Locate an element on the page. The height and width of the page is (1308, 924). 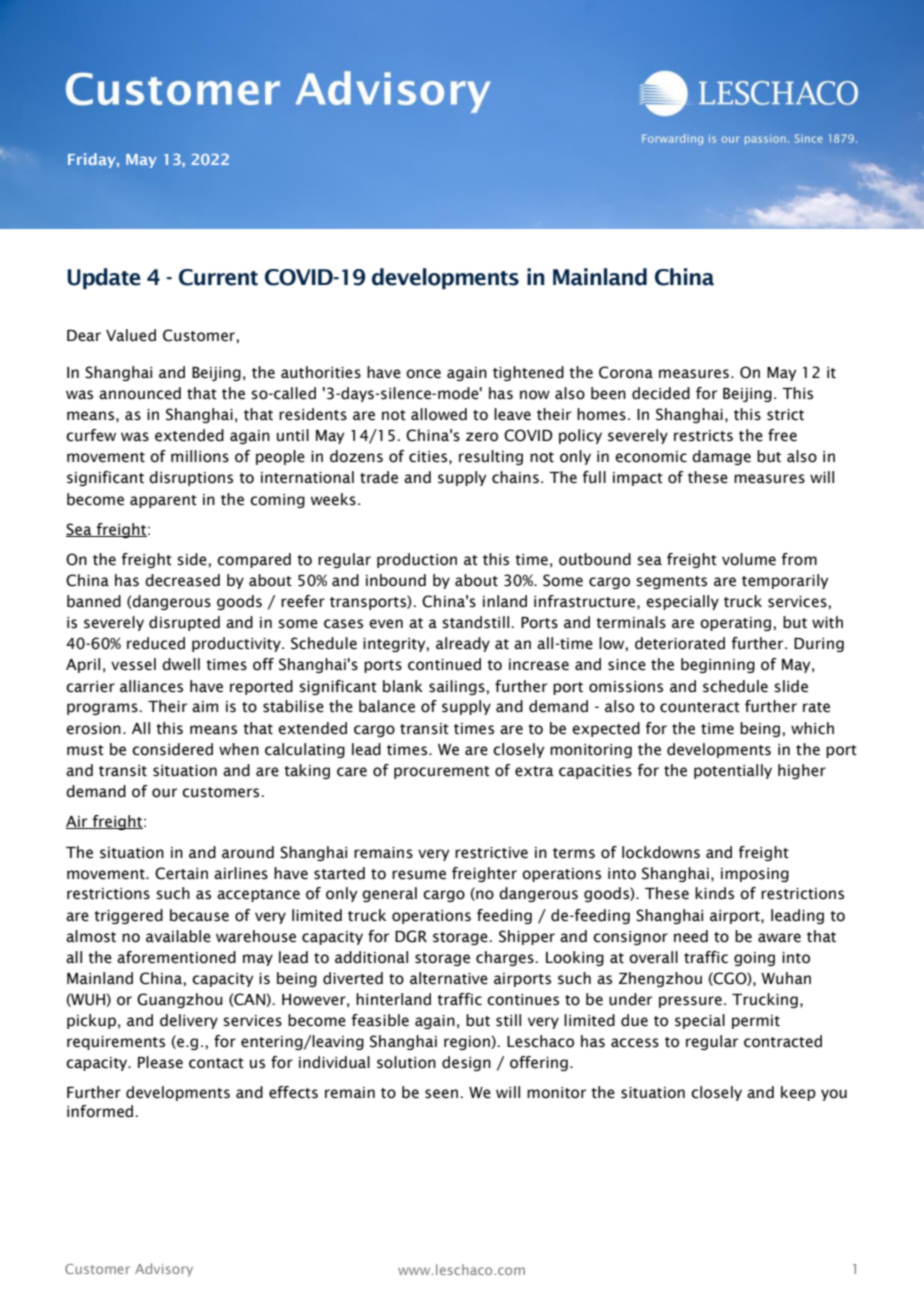
our is located at coordinates (164, 793).
